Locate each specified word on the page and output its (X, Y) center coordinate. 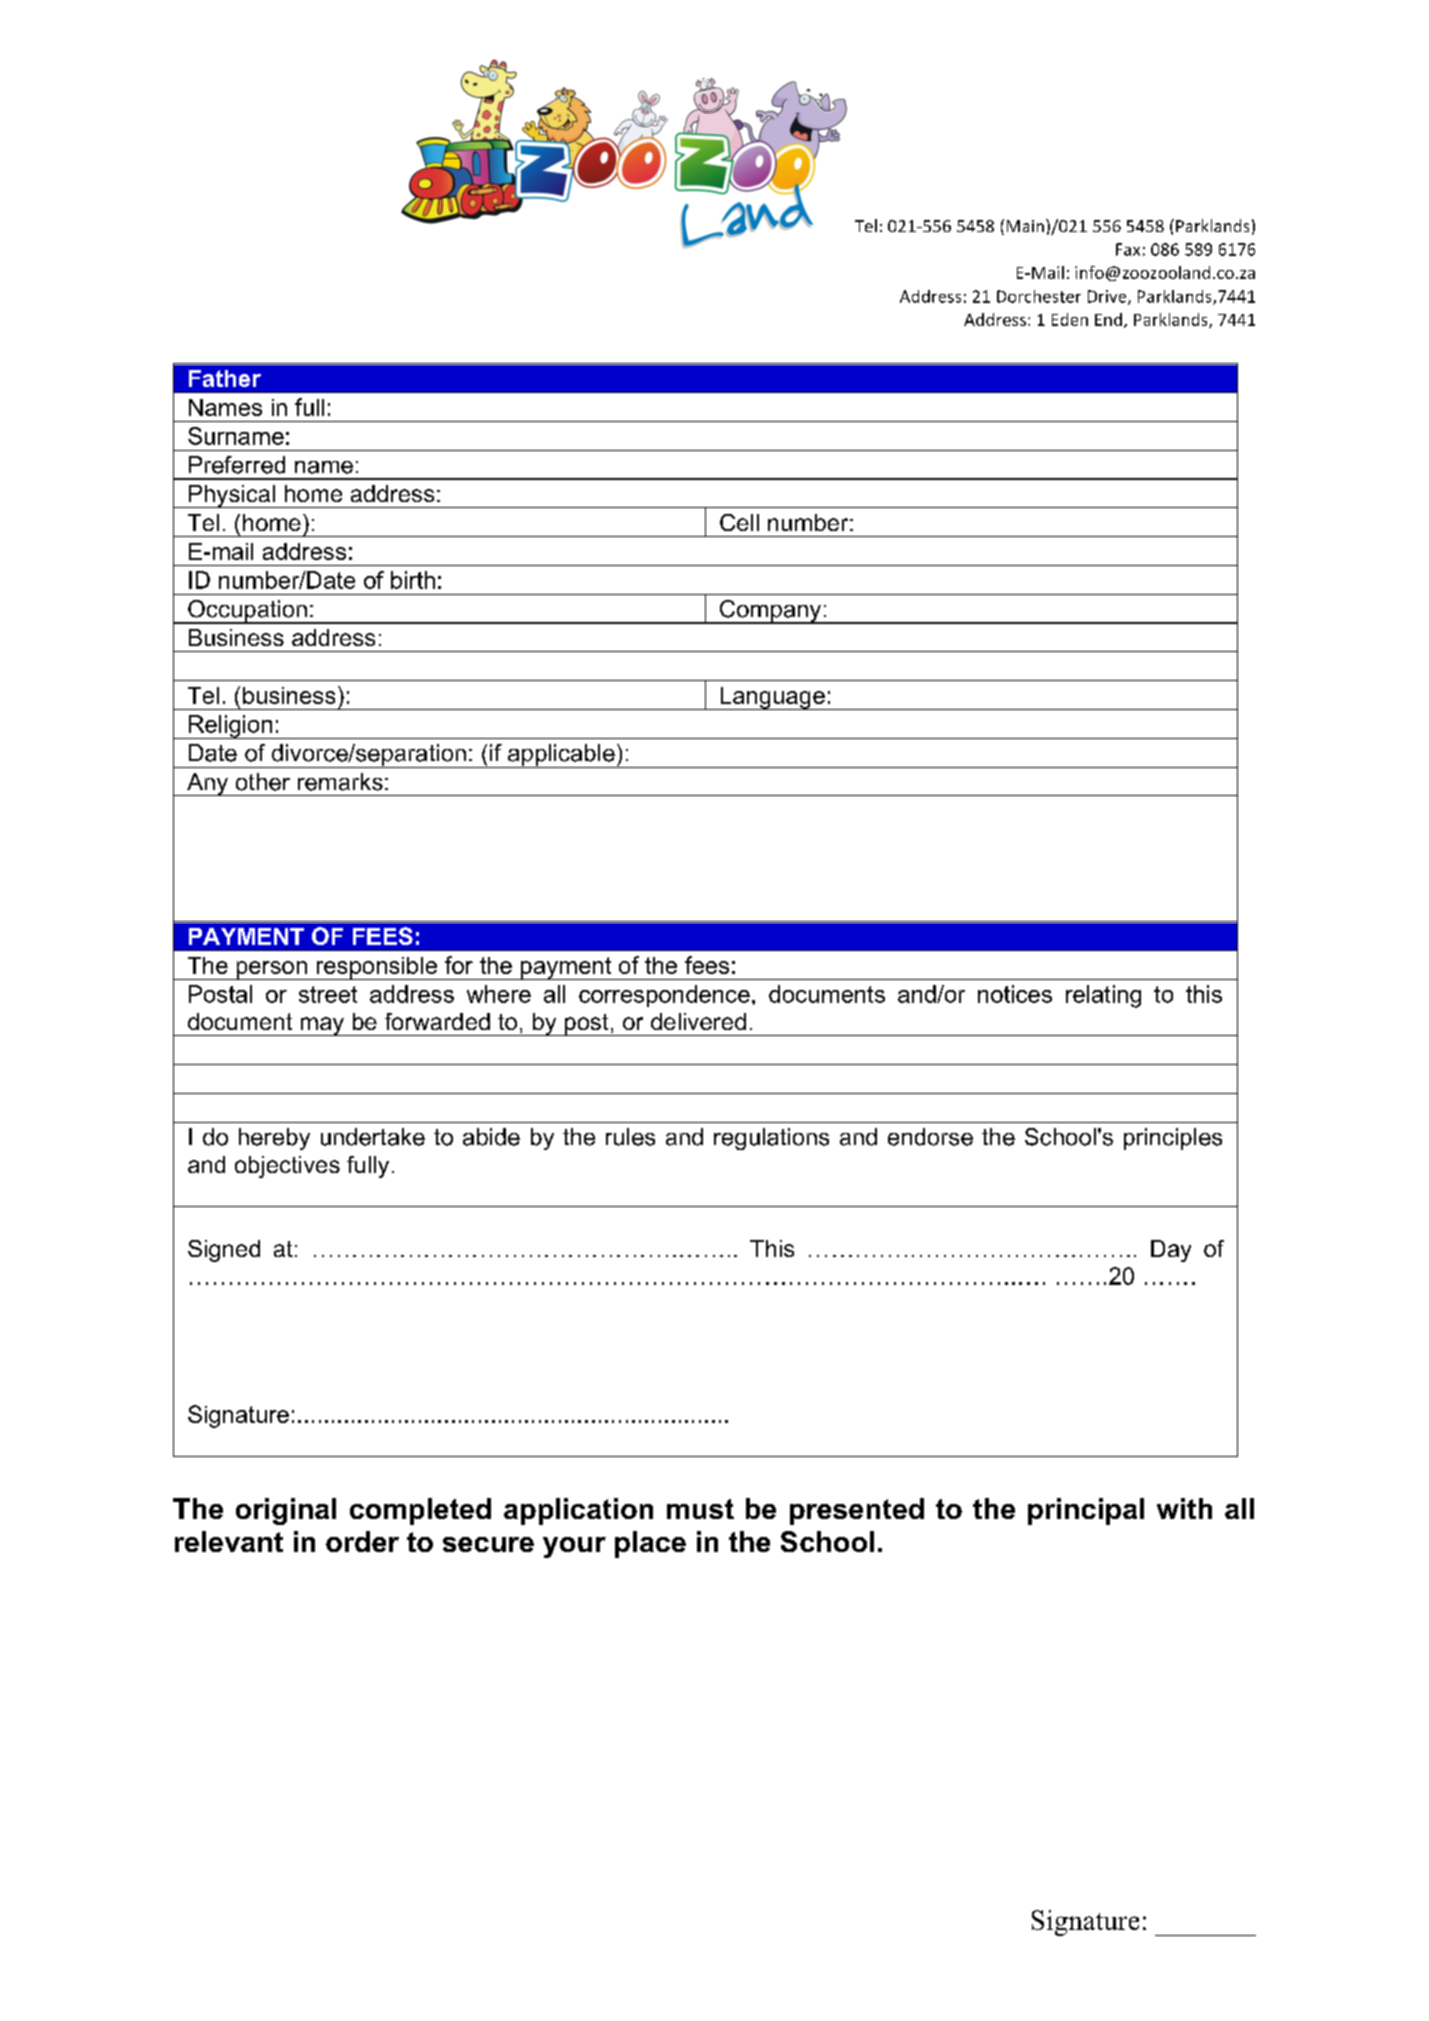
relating (1103, 996)
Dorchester (1039, 296)
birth (413, 580)
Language (772, 698)
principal (1086, 1511)
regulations (771, 1139)
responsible (377, 968)
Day (1171, 1251)
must (700, 1509)
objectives (287, 1167)
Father (225, 378)
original (286, 1511)
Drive (1108, 297)
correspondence (664, 996)
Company (771, 612)
